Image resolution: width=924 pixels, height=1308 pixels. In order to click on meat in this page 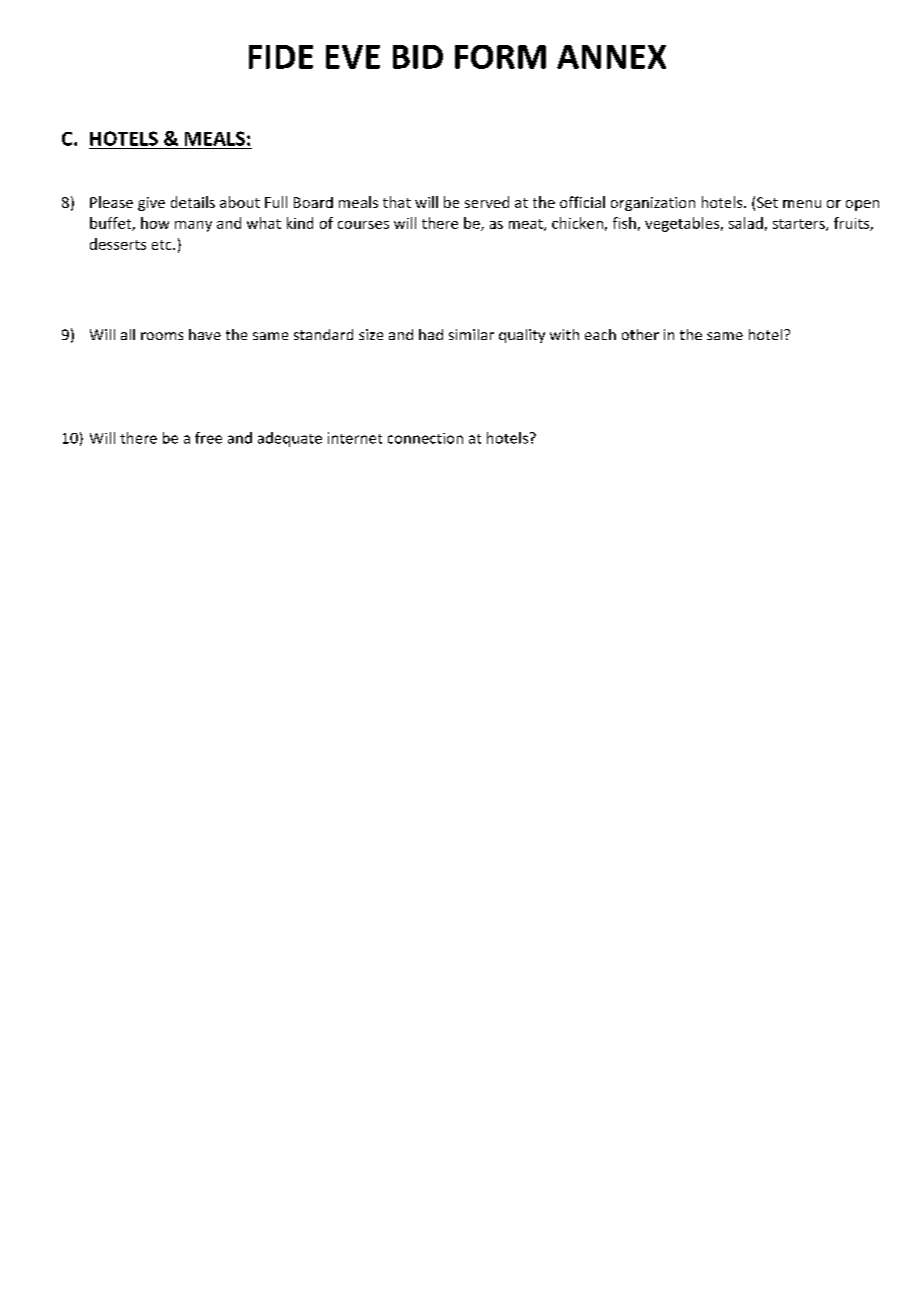, I will do `click(527, 225)`.
